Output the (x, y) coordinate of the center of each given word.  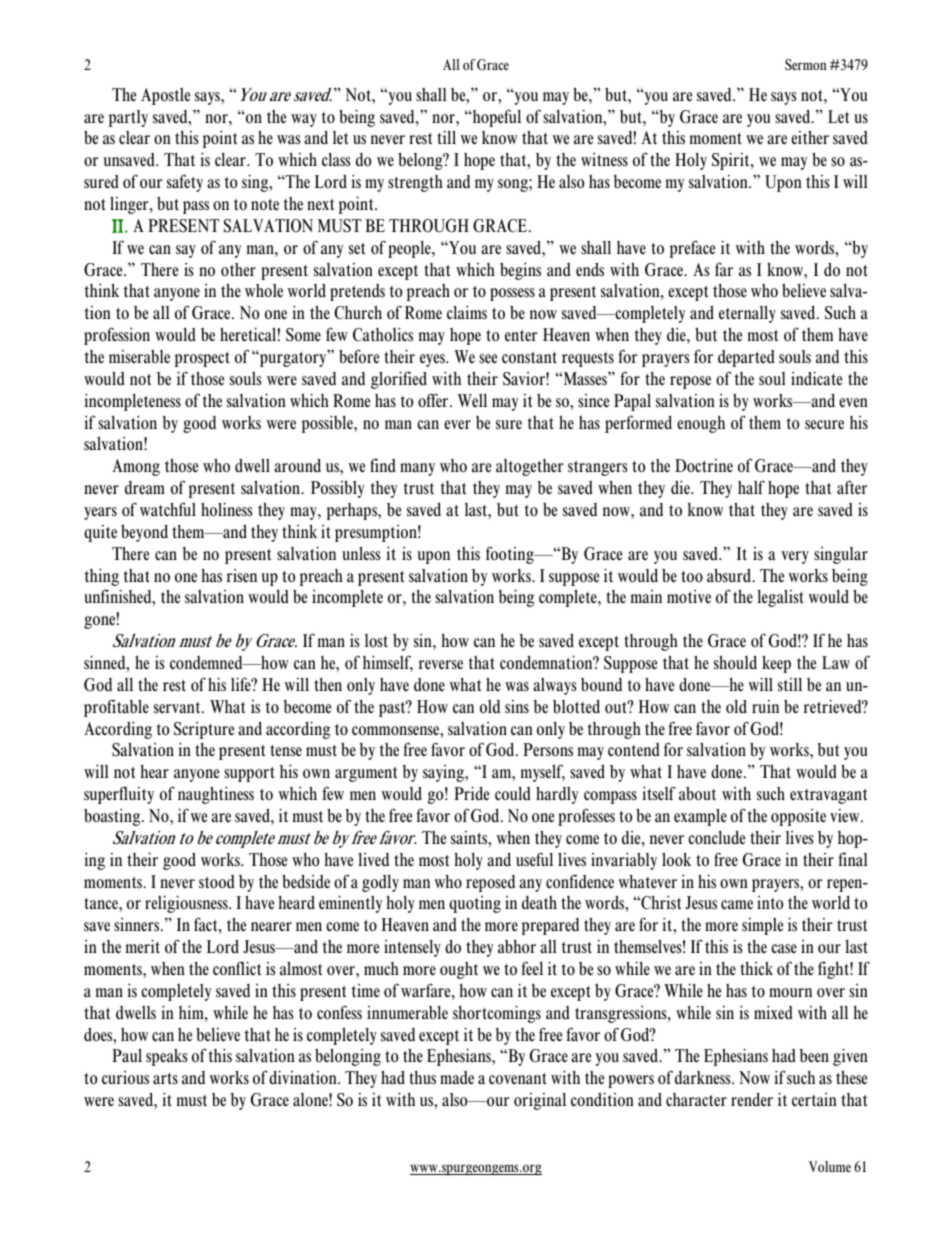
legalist (780, 598)
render (752, 1099)
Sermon (805, 64)
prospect (202, 359)
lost (376, 640)
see (488, 359)
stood (217, 882)
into (770, 903)
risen (242, 575)
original (540, 1101)
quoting (475, 904)
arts (165, 1079)
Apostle (165, 96)
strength (415, 183)
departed (746, 358)
